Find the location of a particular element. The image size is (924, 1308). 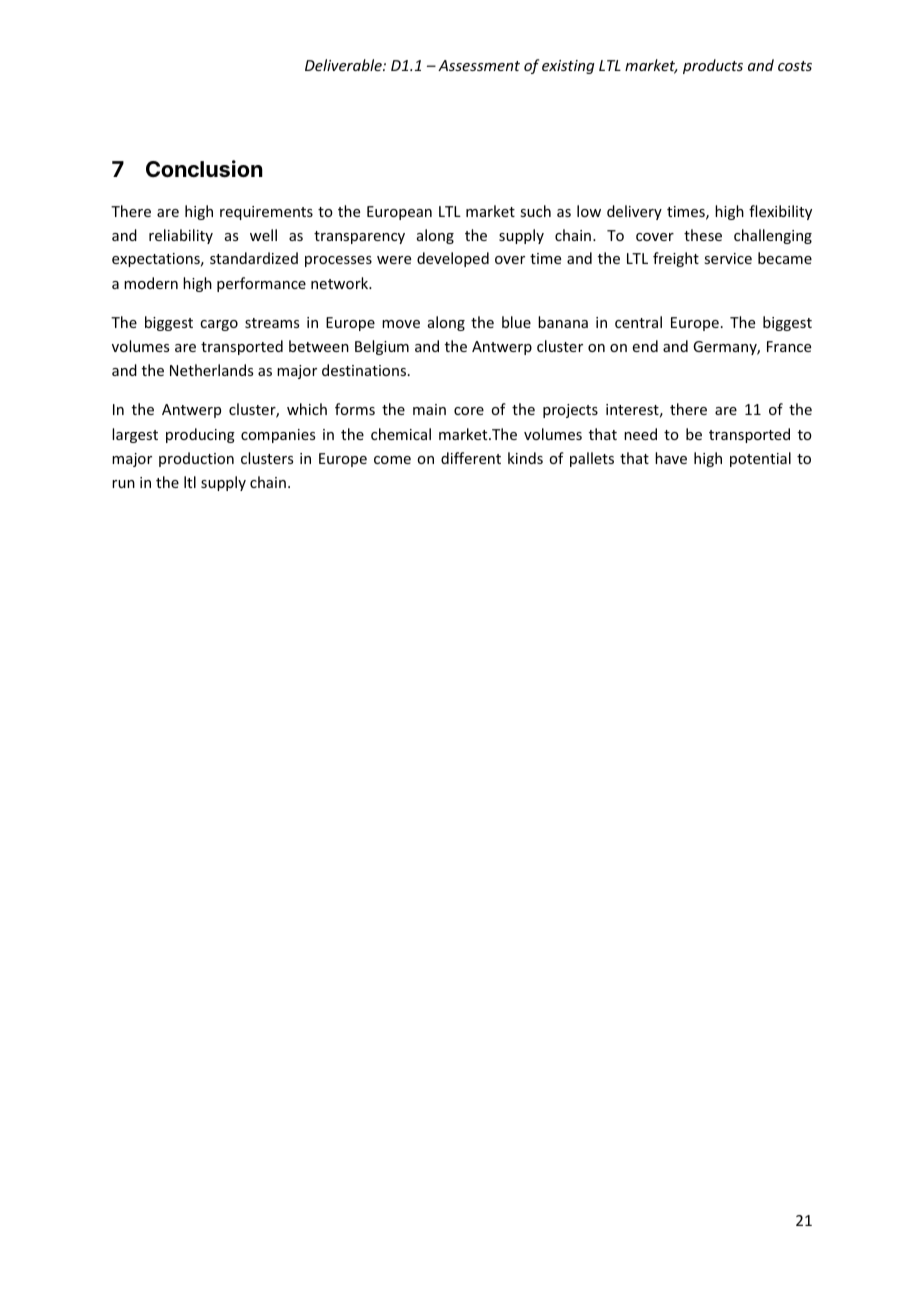

developed is located at coordinates (453, 259).
